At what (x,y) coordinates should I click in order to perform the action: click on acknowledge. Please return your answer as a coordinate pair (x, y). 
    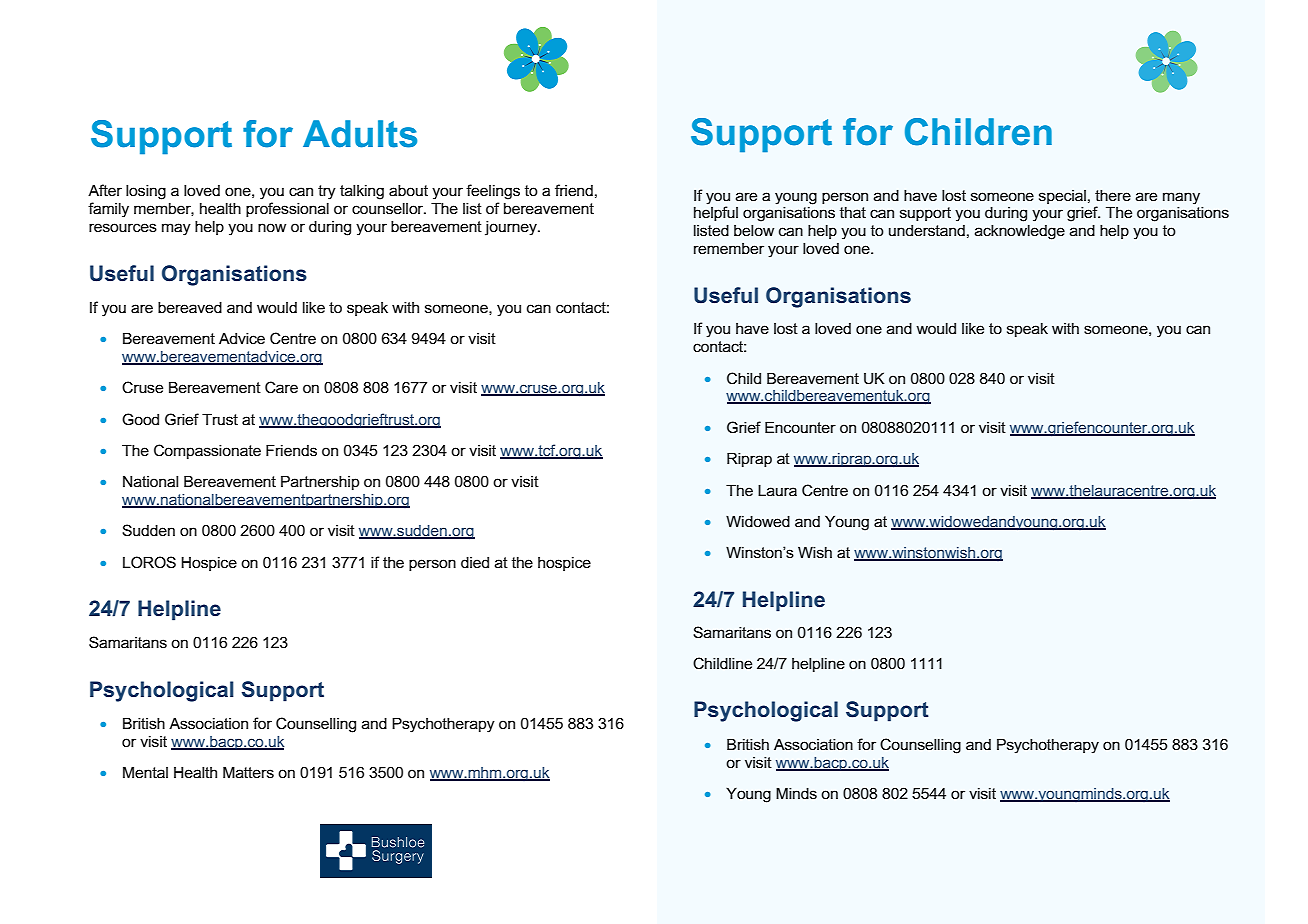
    Looking at the image, I should click on (1020, 232).
